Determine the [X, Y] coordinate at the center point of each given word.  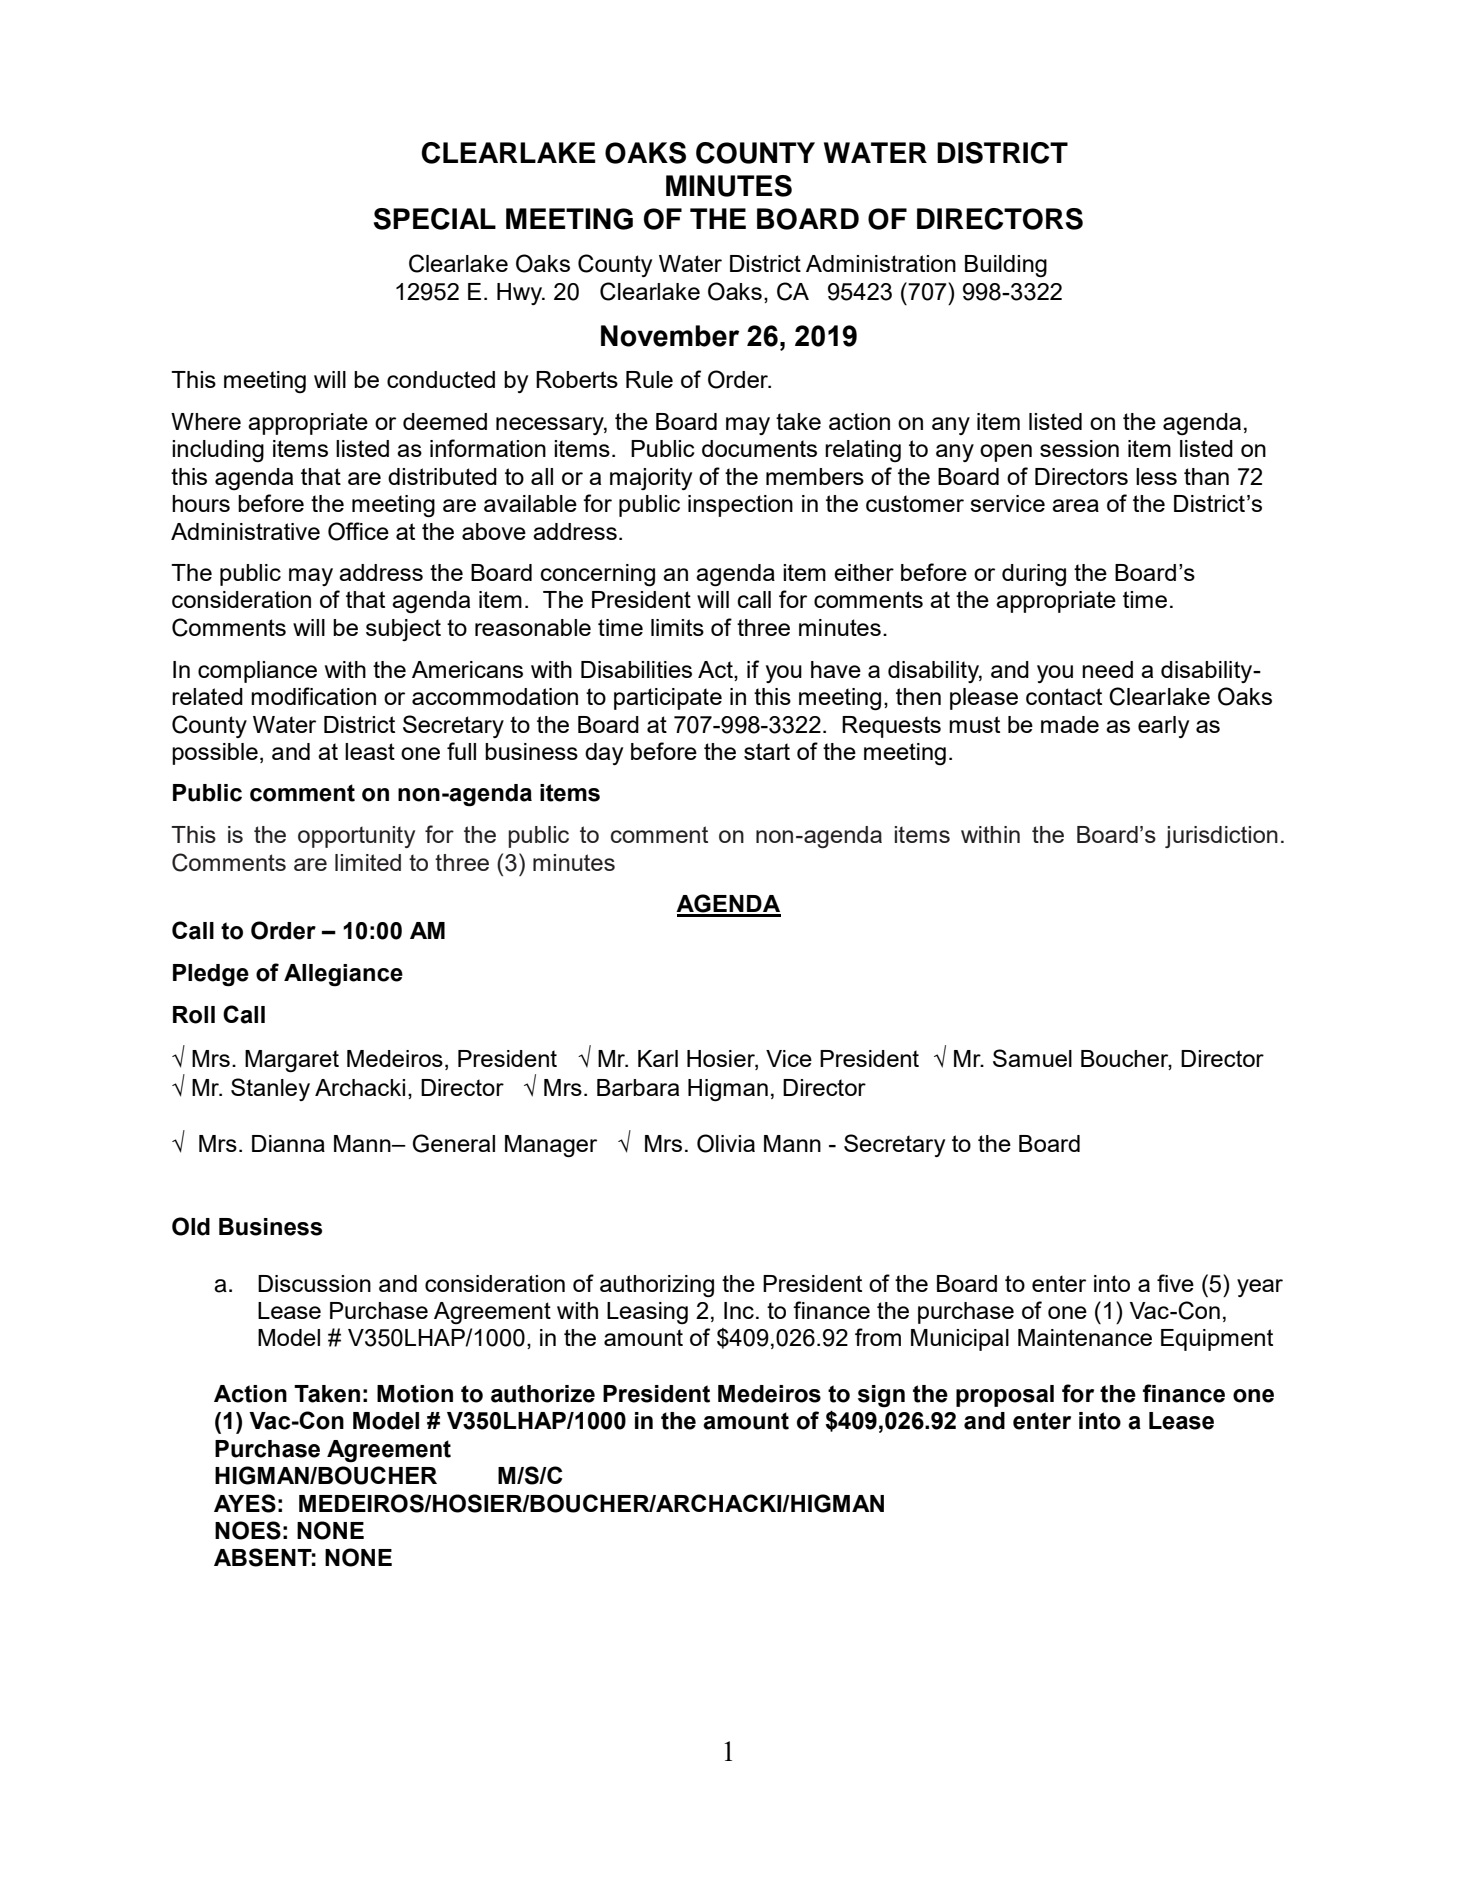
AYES [245, 1503]
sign [881, 1396]
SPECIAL [435, 219]
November [670, 336]
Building [1006, 266]
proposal [1005, 1396]
